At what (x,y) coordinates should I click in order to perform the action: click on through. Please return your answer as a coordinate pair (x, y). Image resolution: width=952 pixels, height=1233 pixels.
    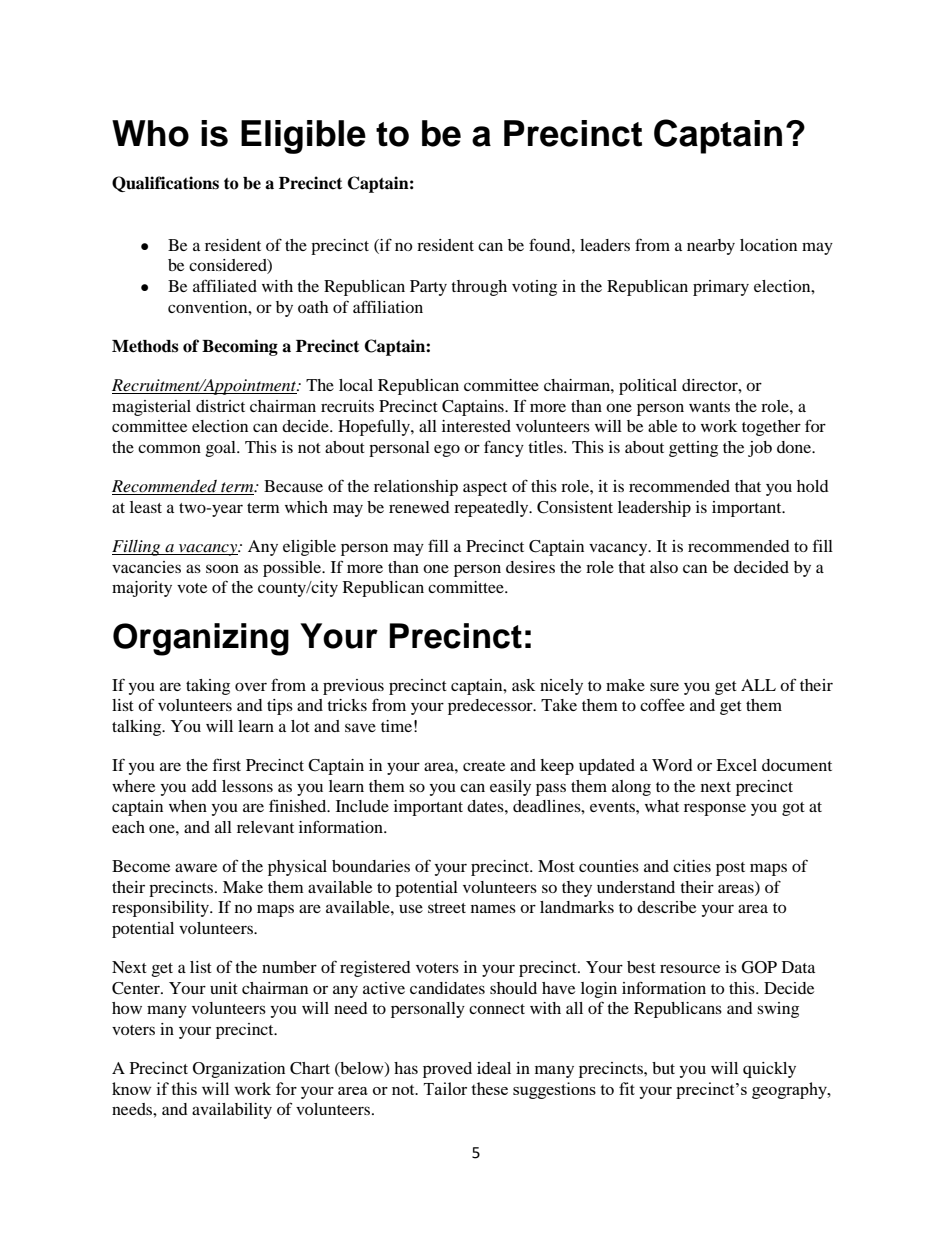
    Looking at the image, I should click on (479, 288).
